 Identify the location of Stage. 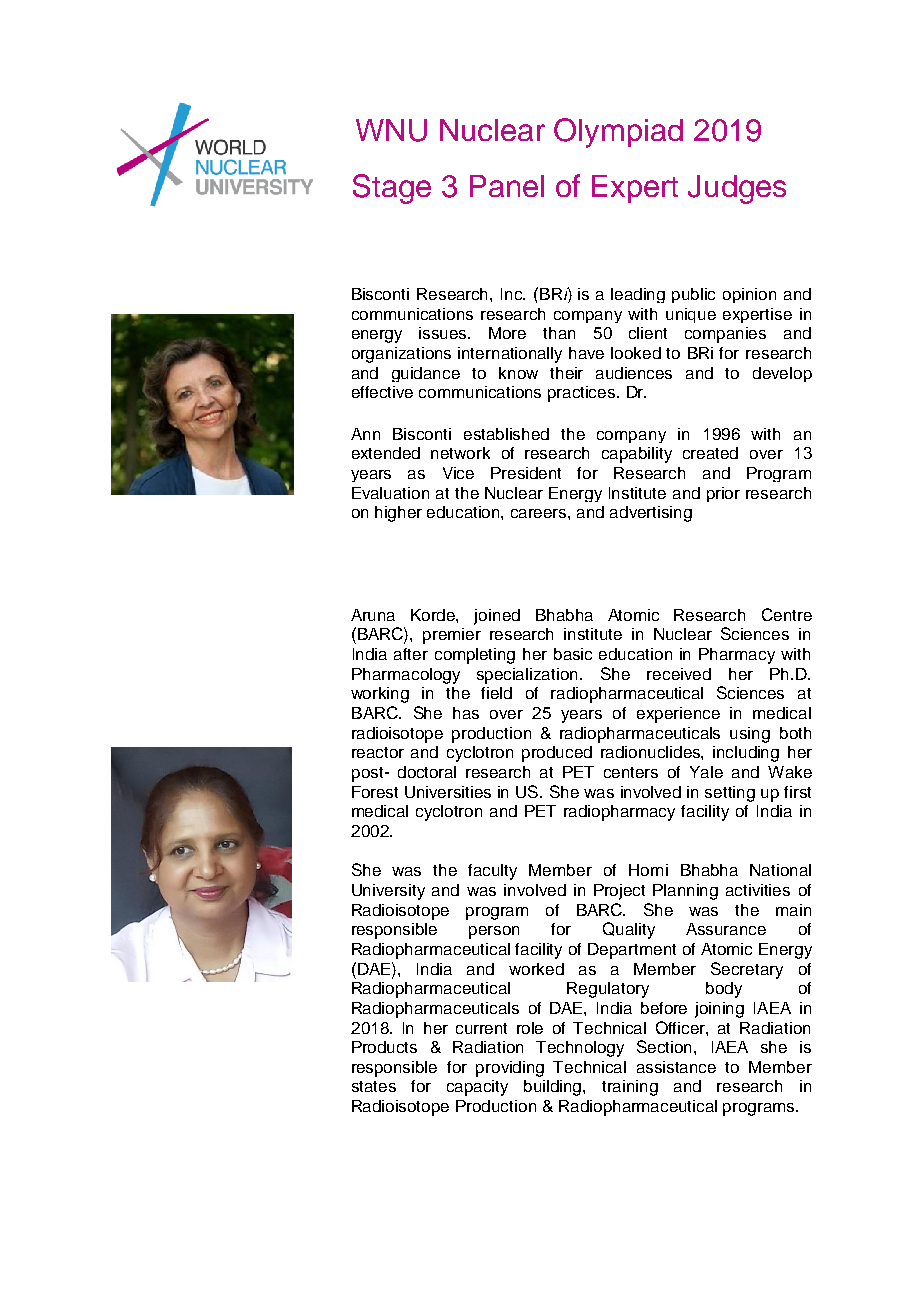
(392, 189).
